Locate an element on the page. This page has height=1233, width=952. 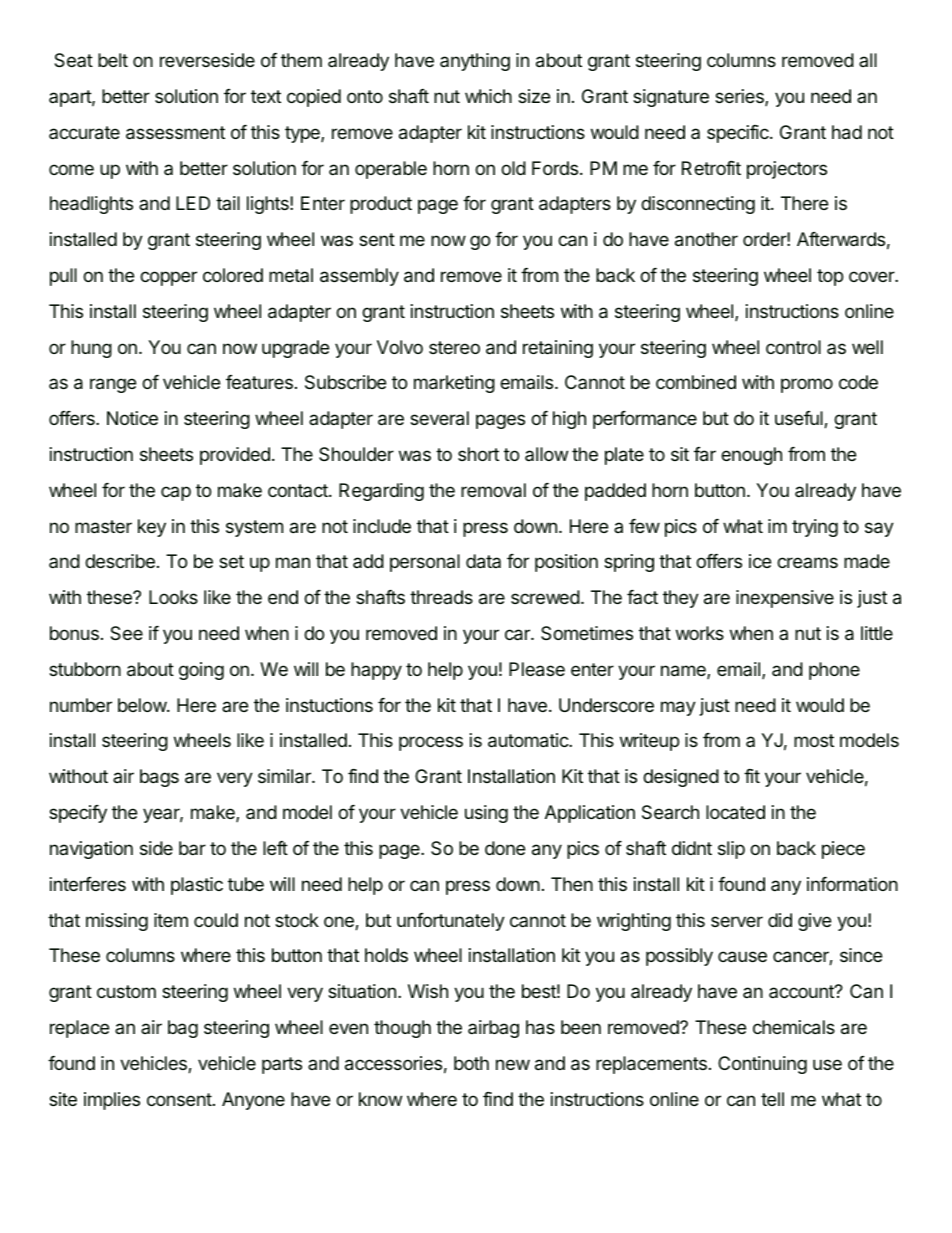
useful is located at coordinates (800, 419).
